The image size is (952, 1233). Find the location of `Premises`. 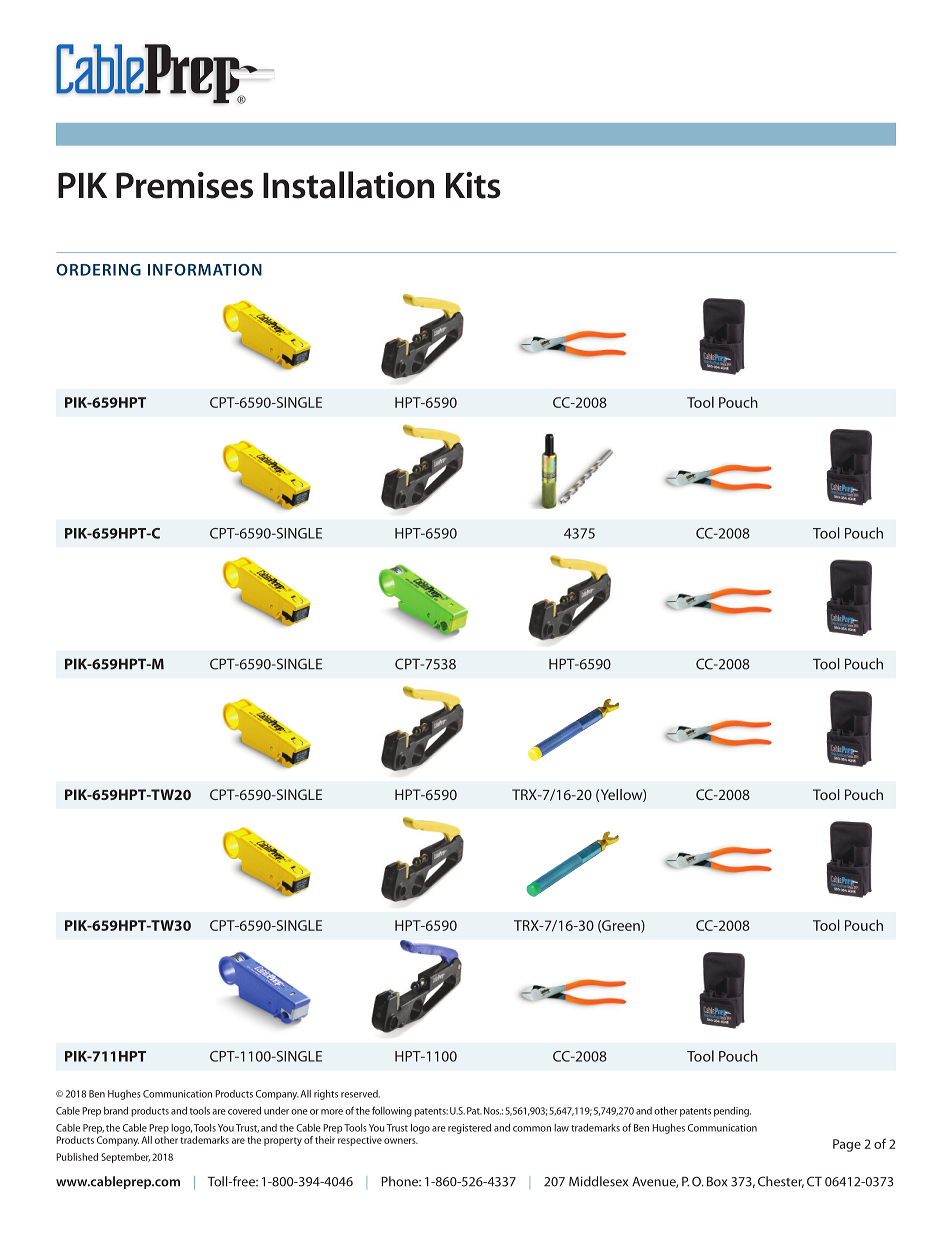

Premises is located at coordinates (184, 185).
